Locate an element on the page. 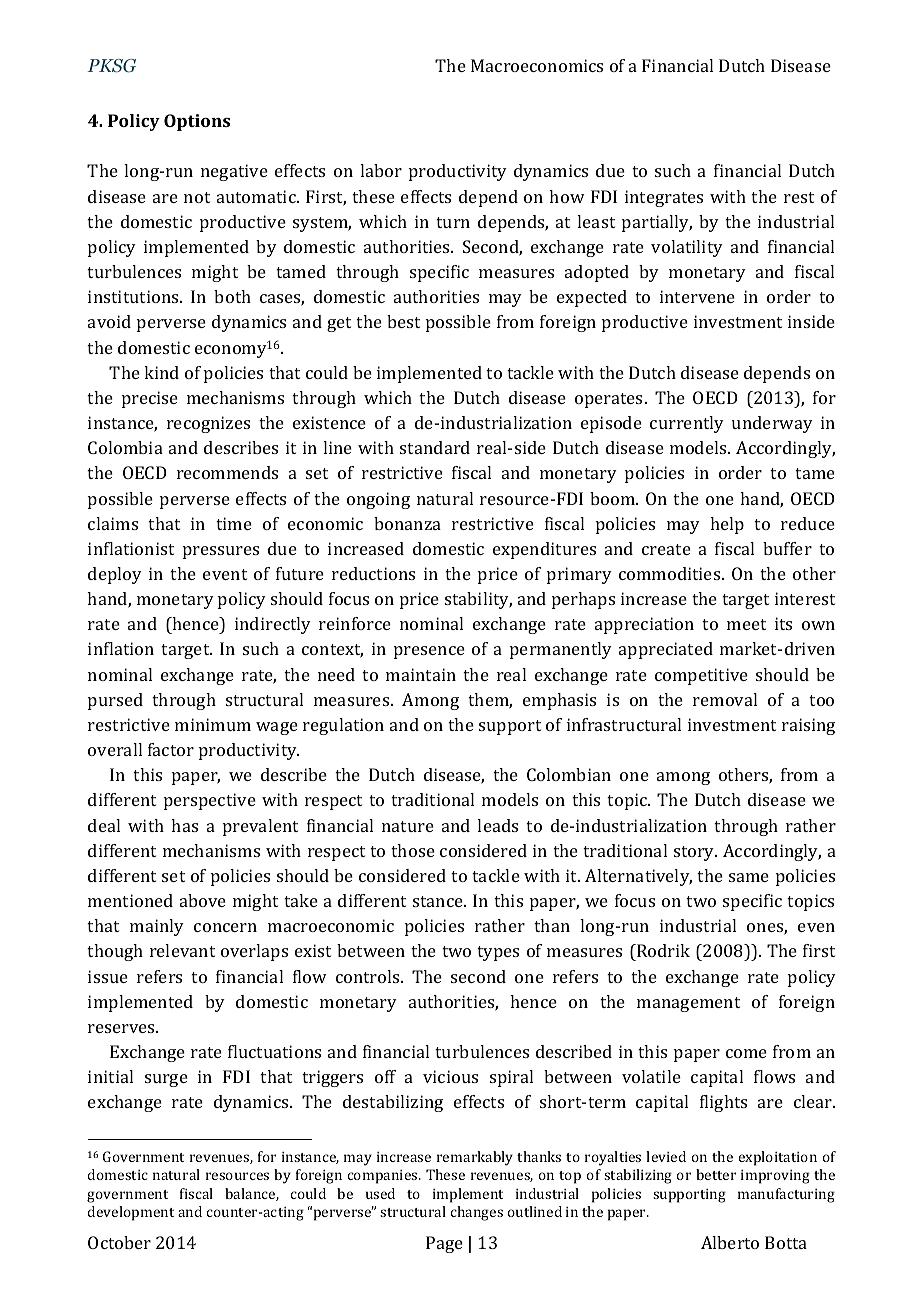 The image size is (924, 1309). changes is located at coordinates (477, 1213).
